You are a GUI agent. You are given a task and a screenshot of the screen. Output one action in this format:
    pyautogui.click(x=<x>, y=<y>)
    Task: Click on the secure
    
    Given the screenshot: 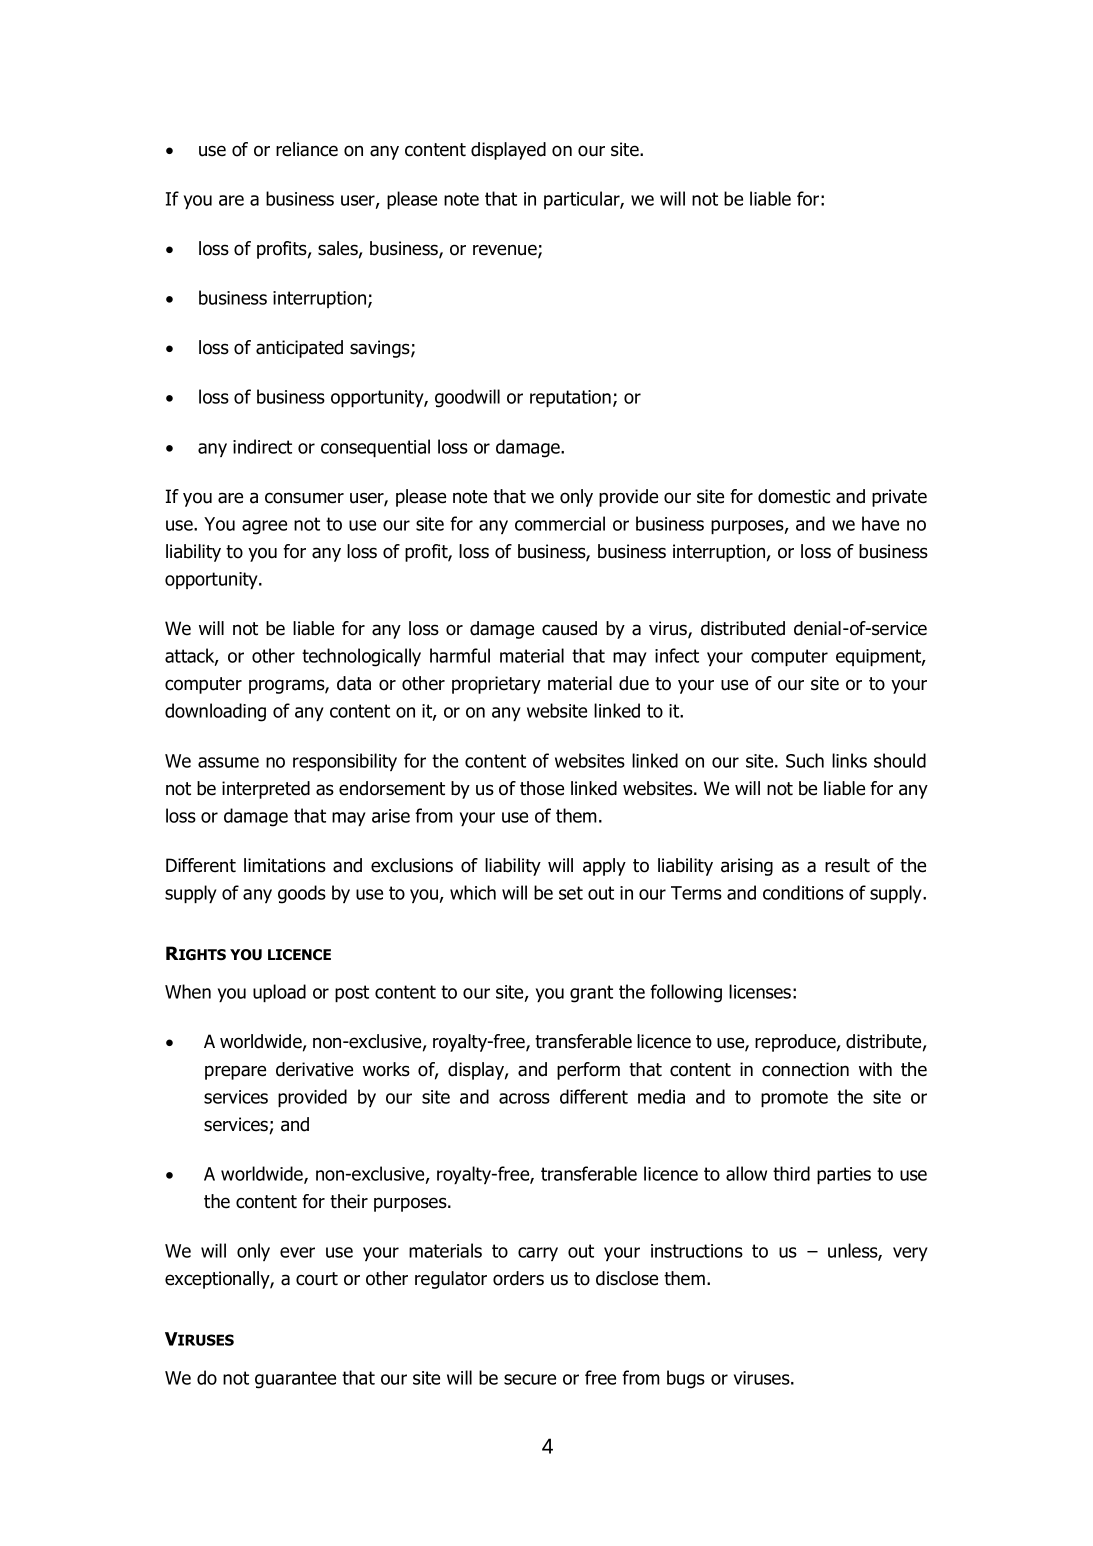 What is the action you would take?
    pyautogui.click(x=530, y=1379)
